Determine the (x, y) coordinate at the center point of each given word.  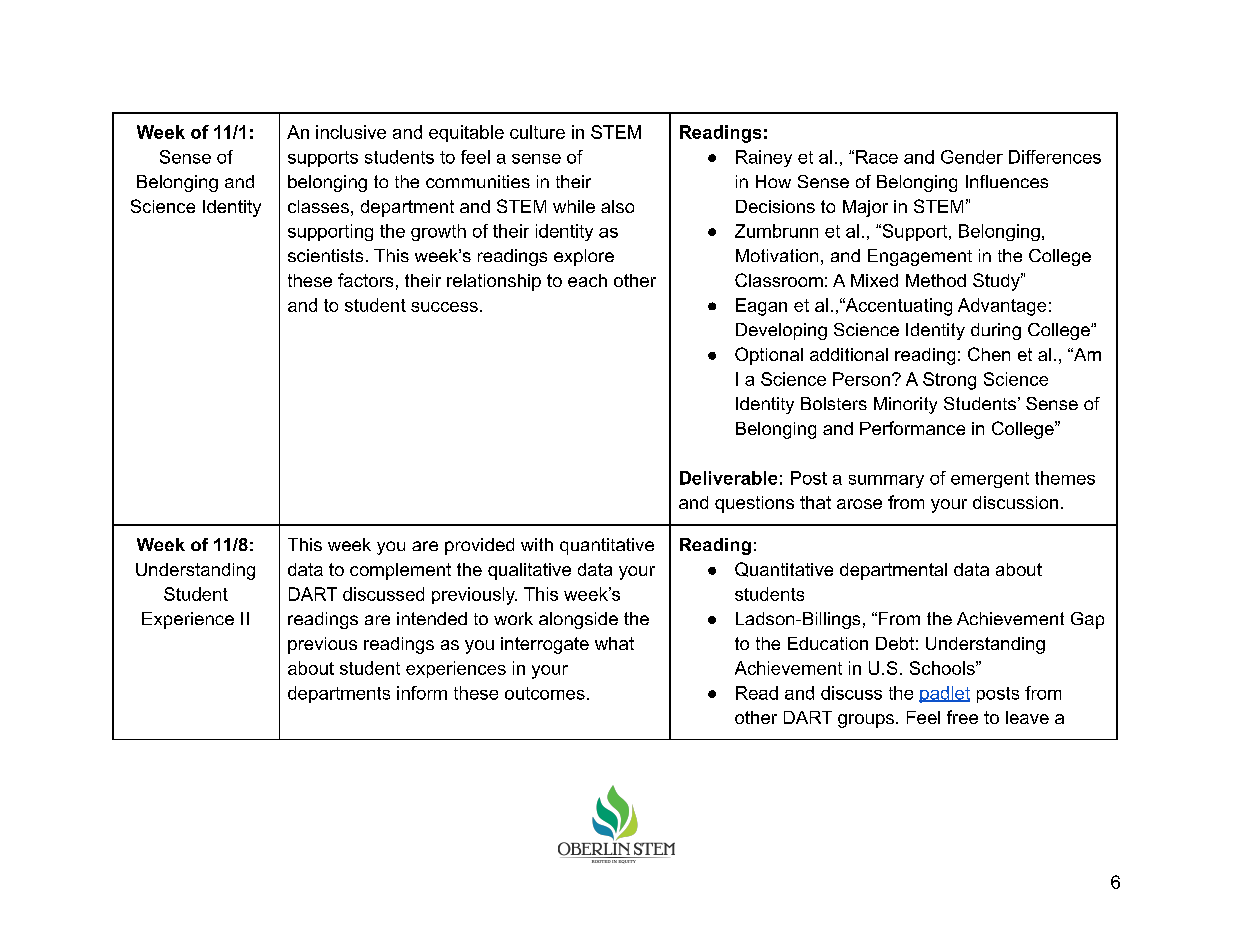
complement (400, 571)
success (444, 307)
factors (365, 280)
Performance (912, 428)
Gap (1087, 620)
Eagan (761, 307)
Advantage (1002, 307)
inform (422, 693)
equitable (466, 133)
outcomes (545, 693)
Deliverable (728, 478)
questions (754, 504)
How (773, 181)
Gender (972, 157)
